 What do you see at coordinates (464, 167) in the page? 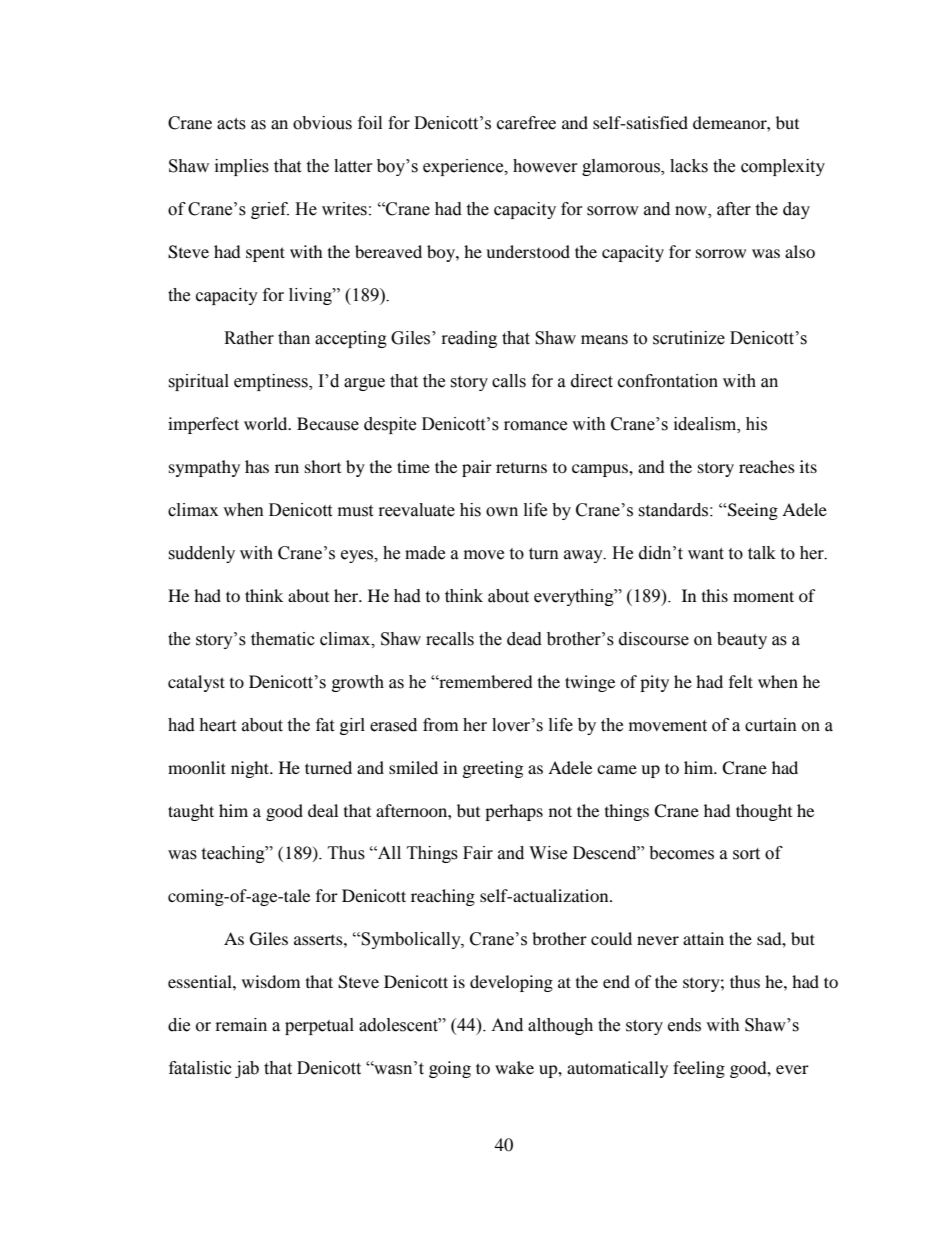
I see `experience` at bounding box center [464, 167].
